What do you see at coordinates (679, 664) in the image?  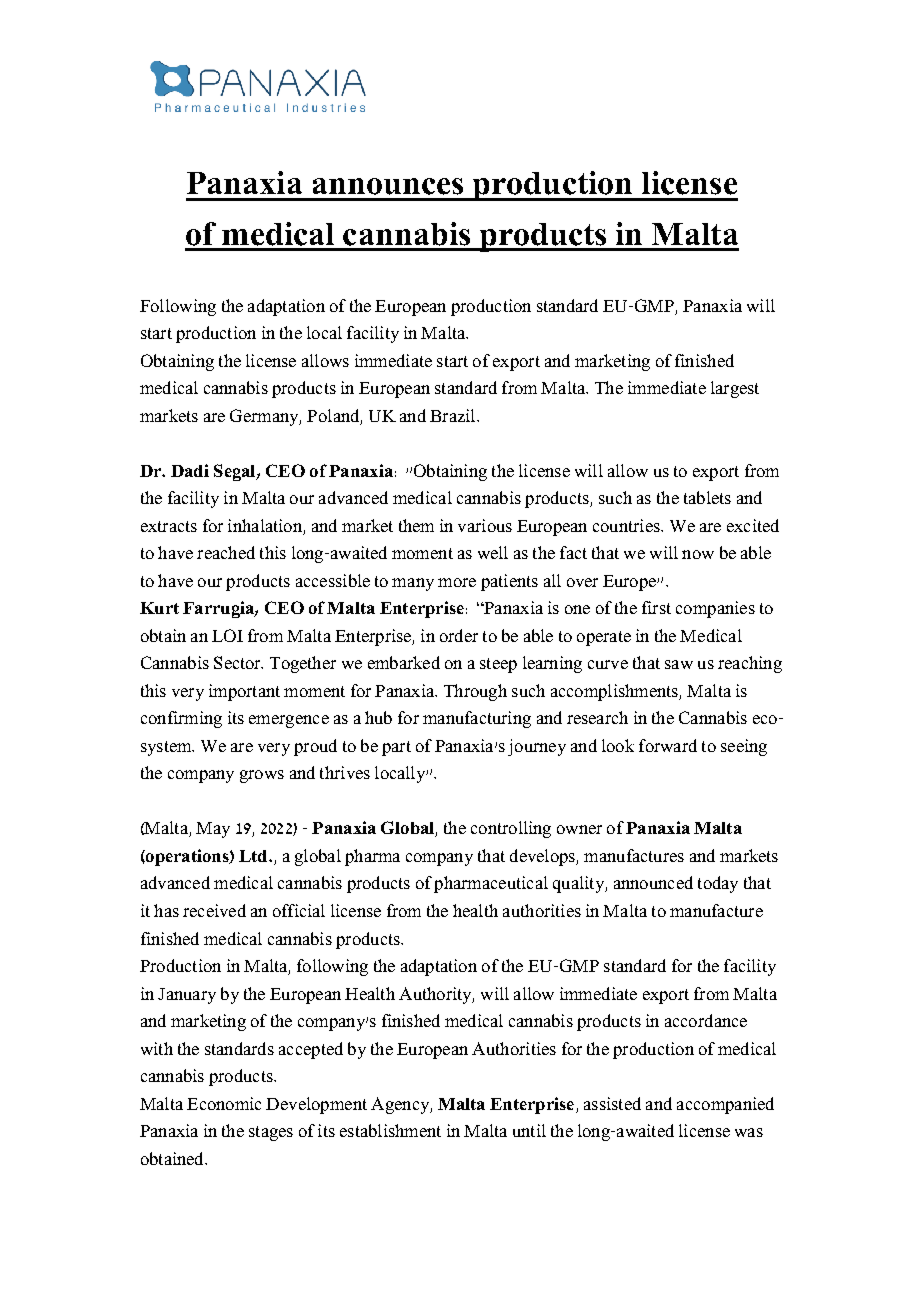 I see `saw` at bounding box center [679, 664].
